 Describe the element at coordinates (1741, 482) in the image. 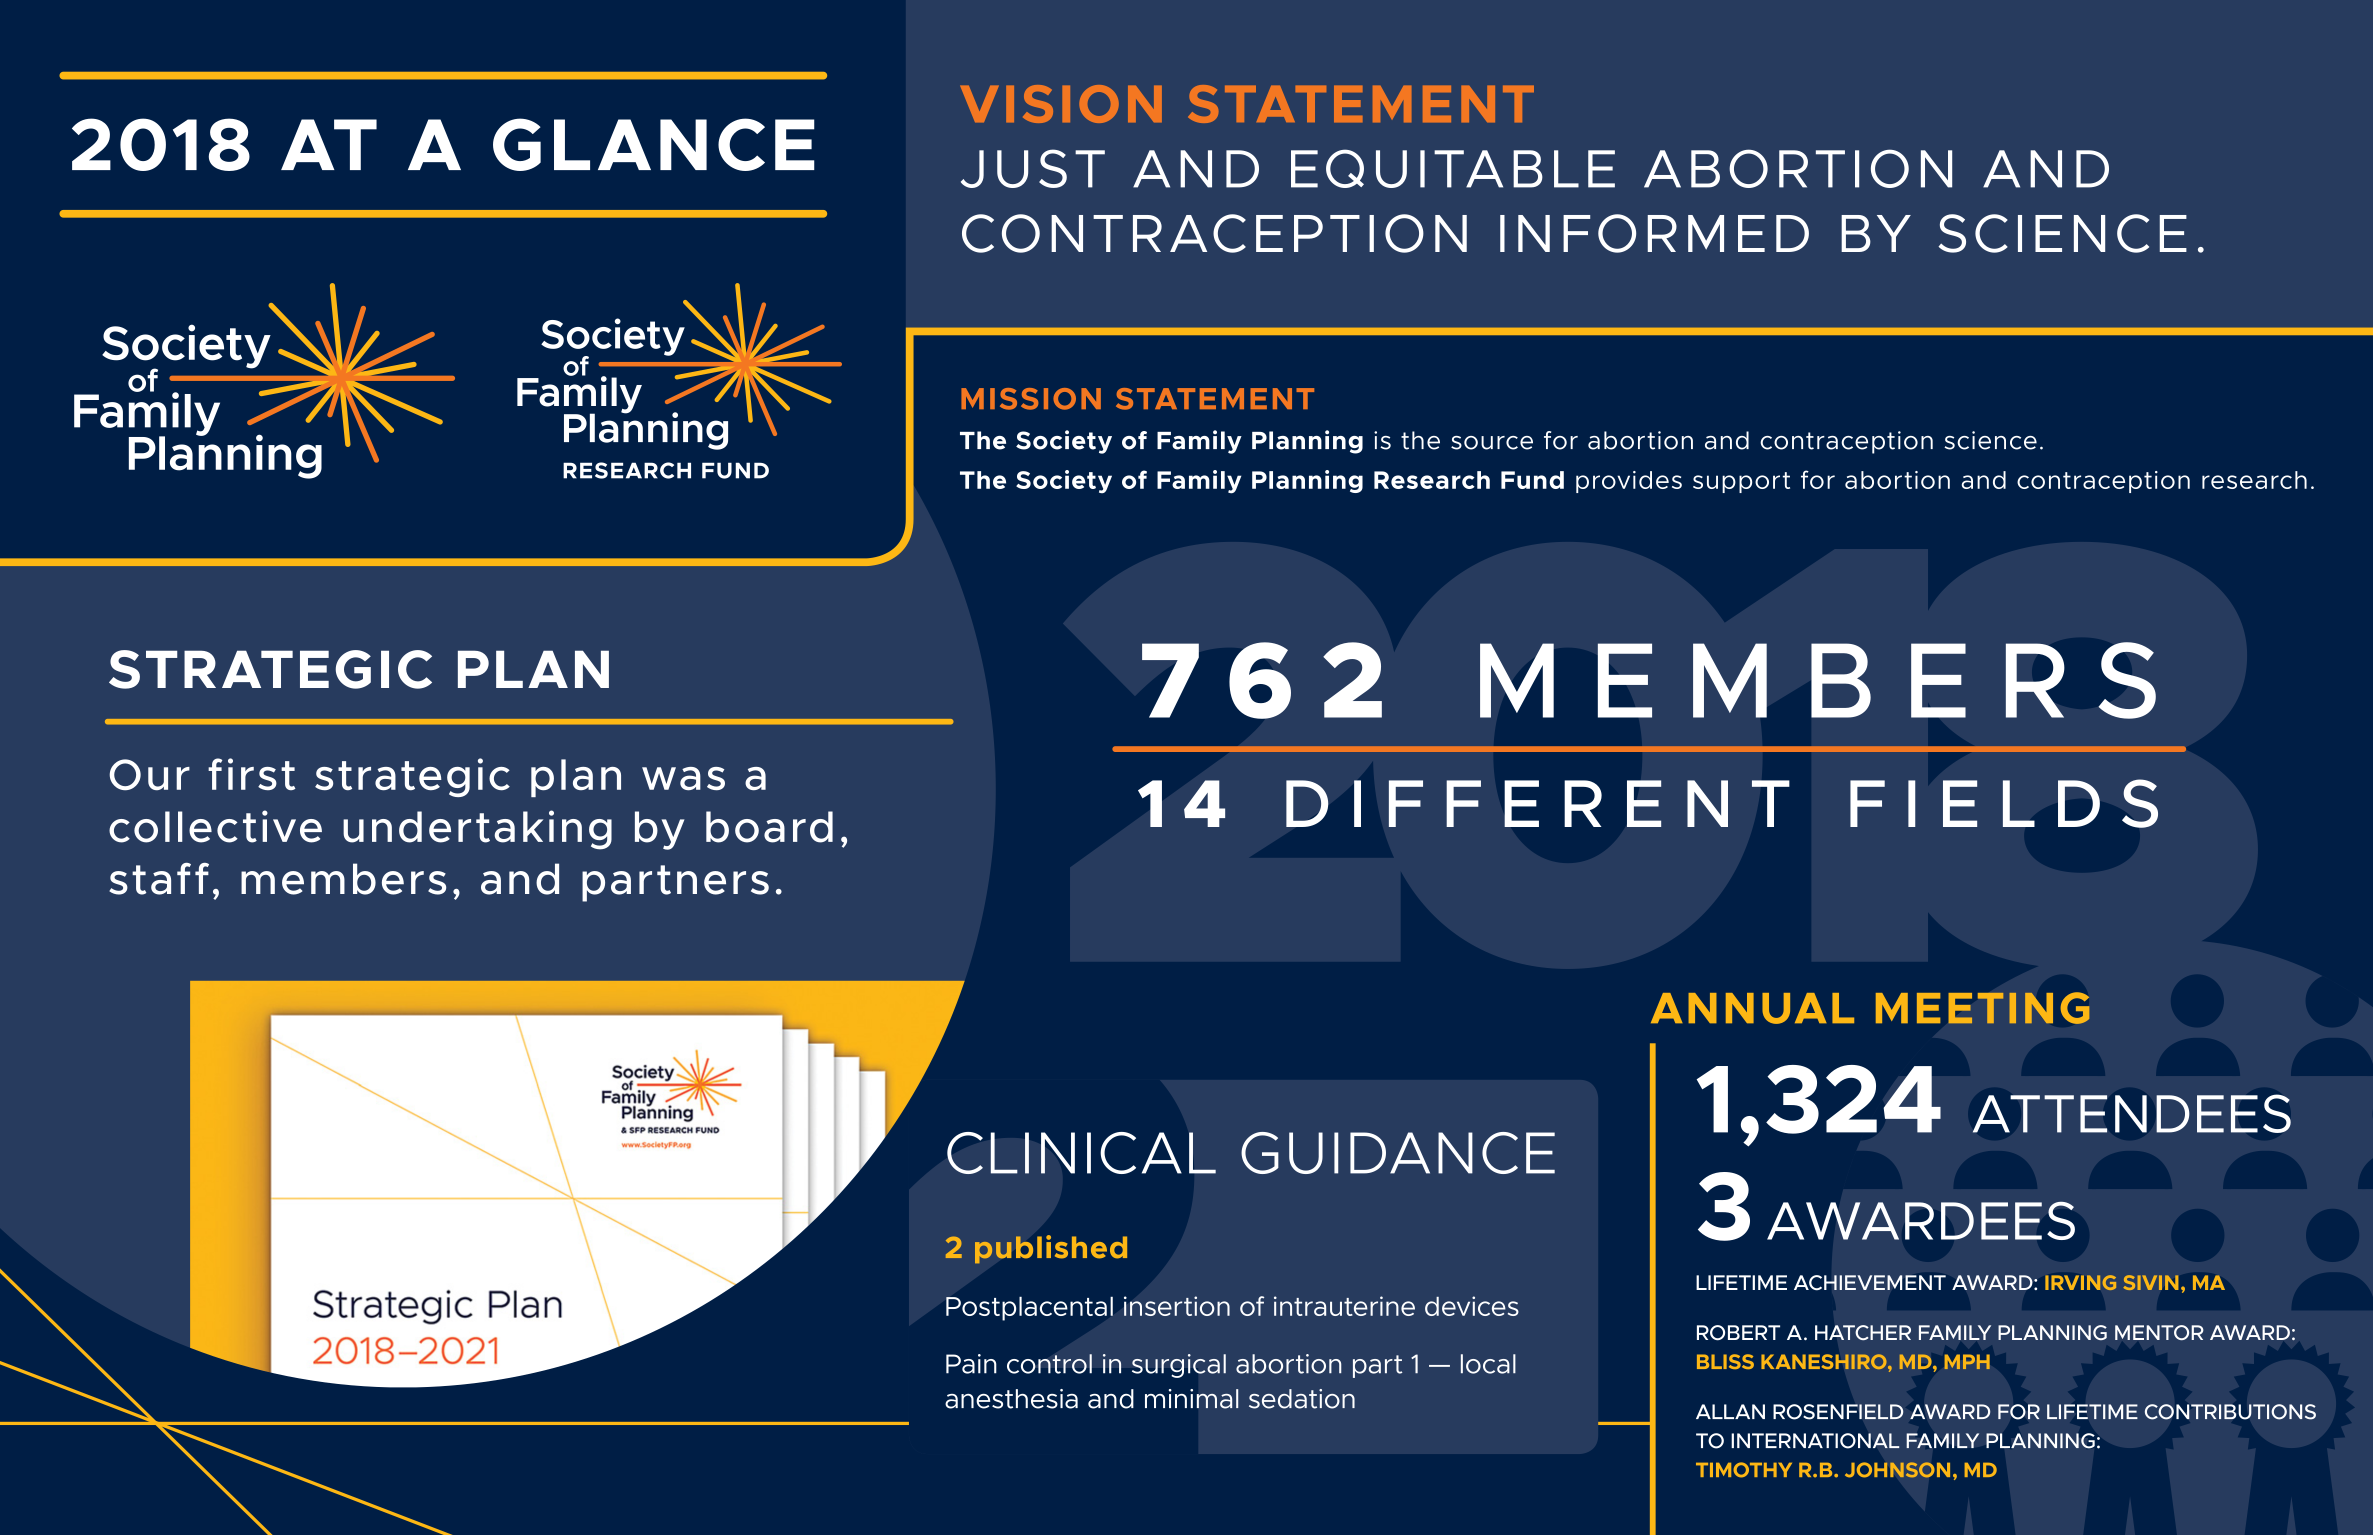

I see `support` at that location.
